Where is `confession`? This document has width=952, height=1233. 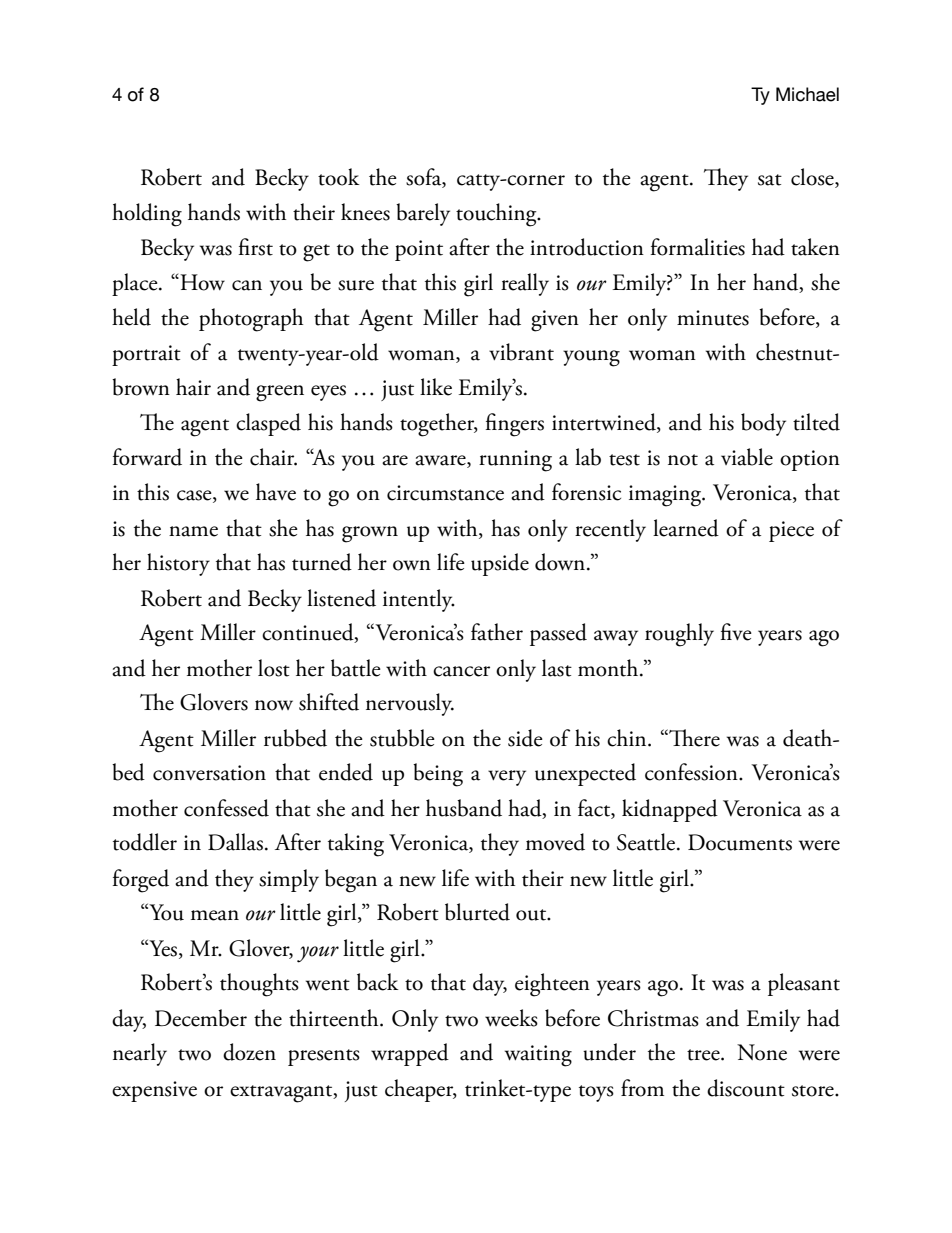
confession is located at coordinates (692, 772).
